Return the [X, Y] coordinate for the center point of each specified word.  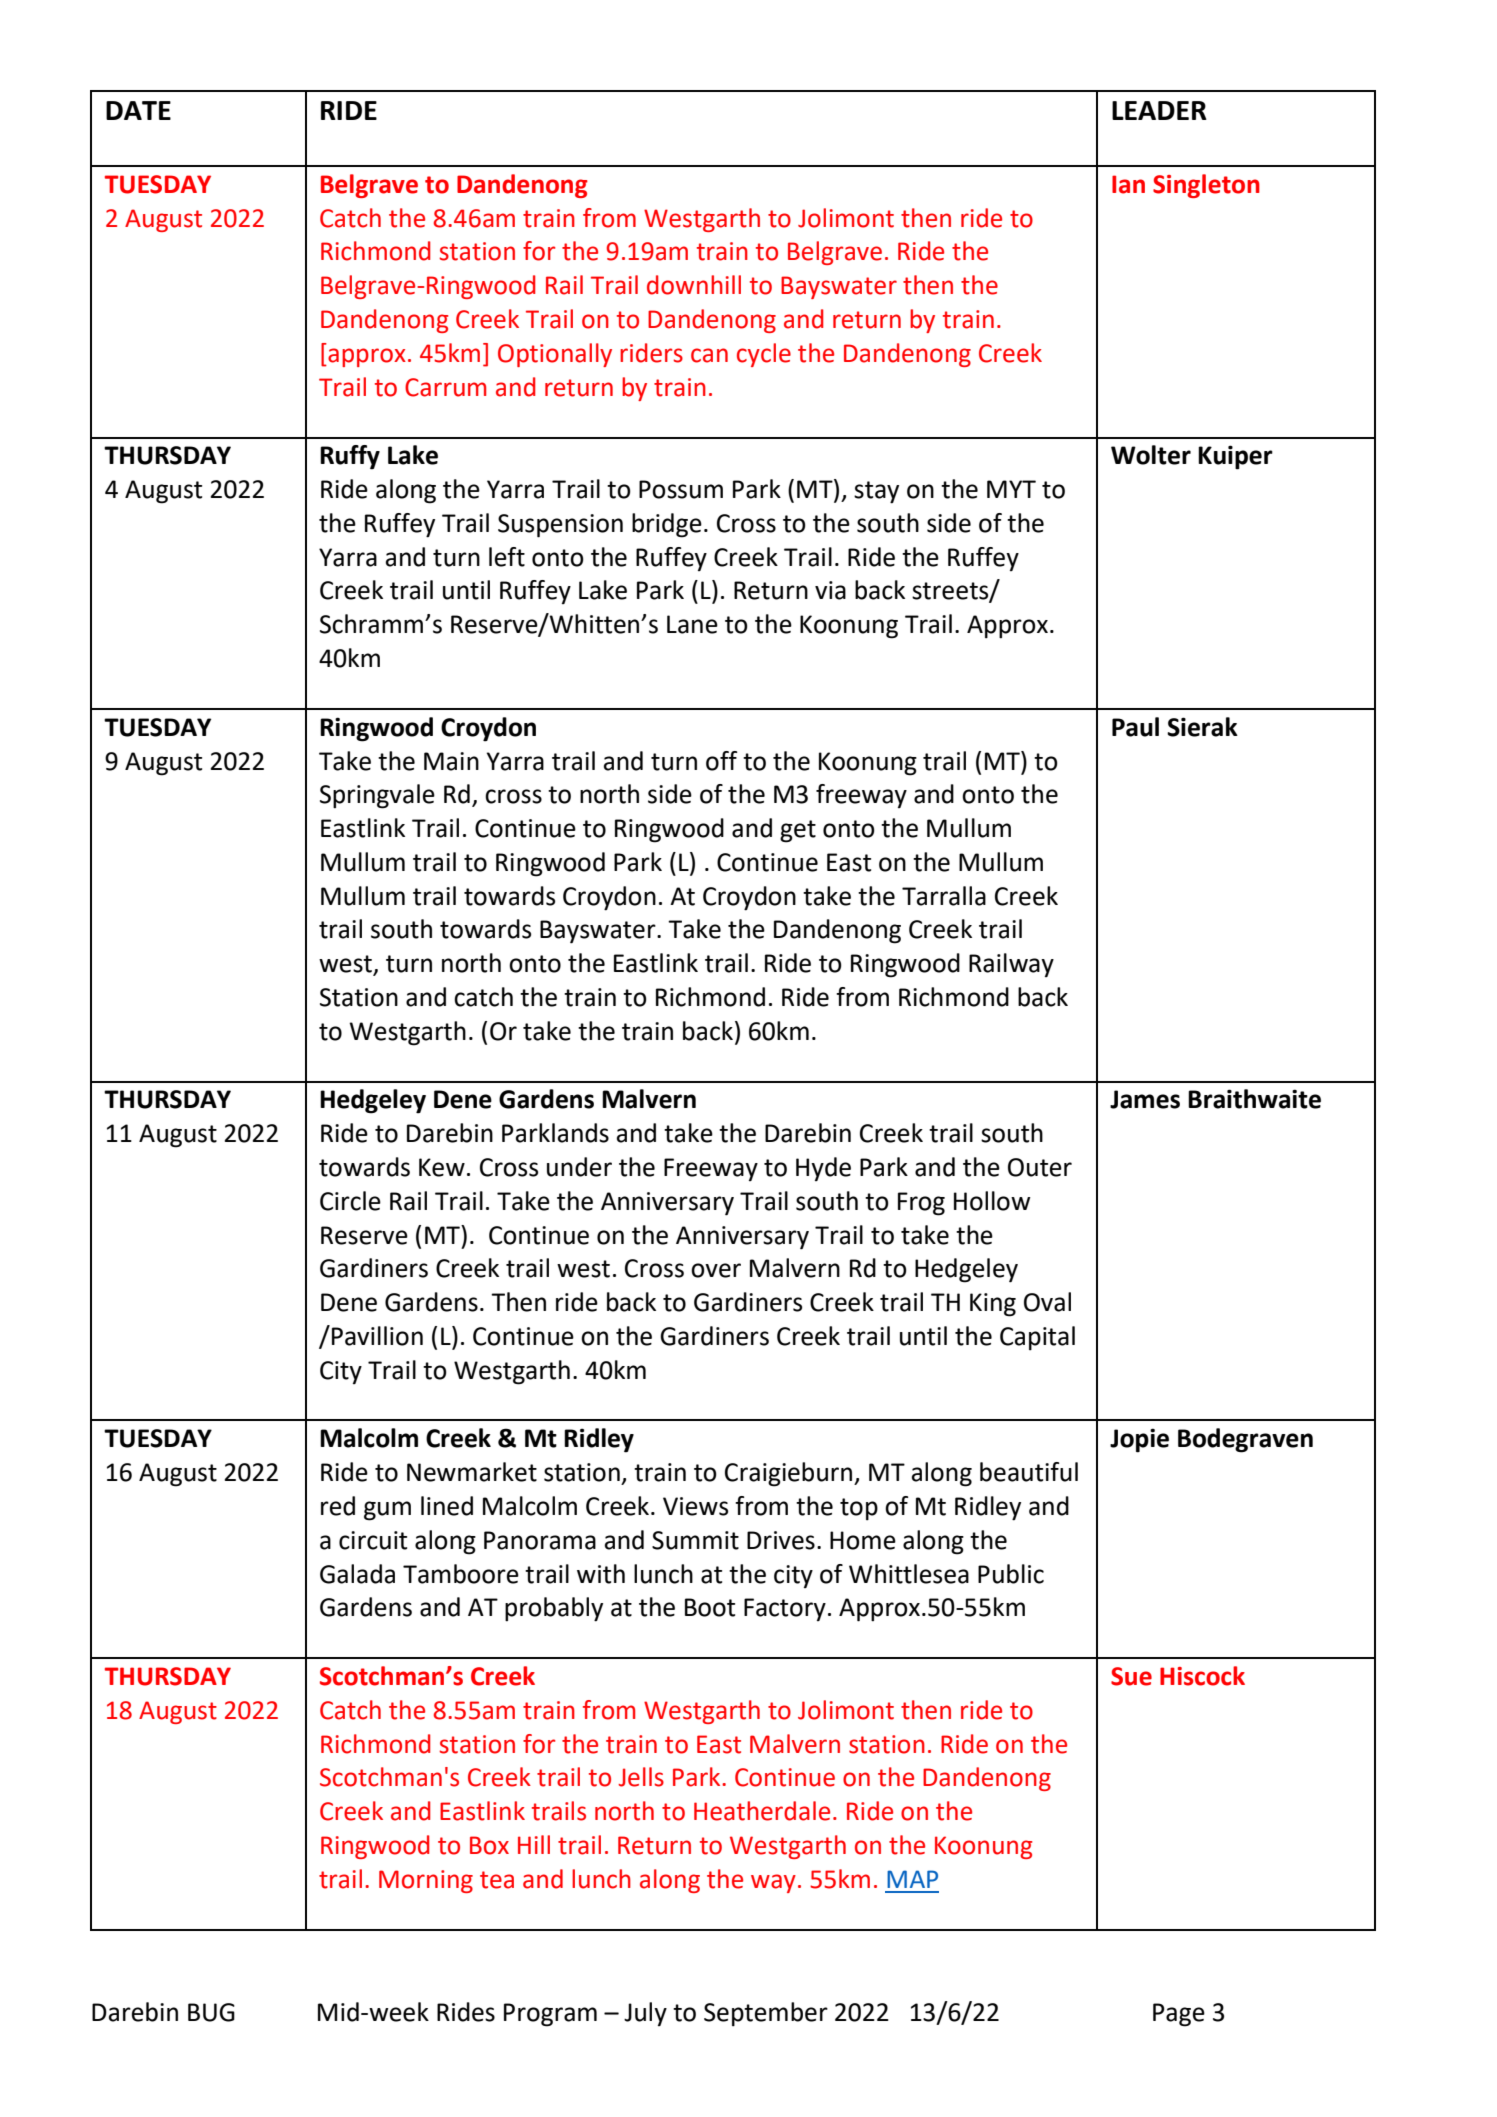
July [645, 2014]
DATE [138, 110]
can [709, 355]
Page [1179, 2015]
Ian [1128, 184]
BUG [211, 2012]
